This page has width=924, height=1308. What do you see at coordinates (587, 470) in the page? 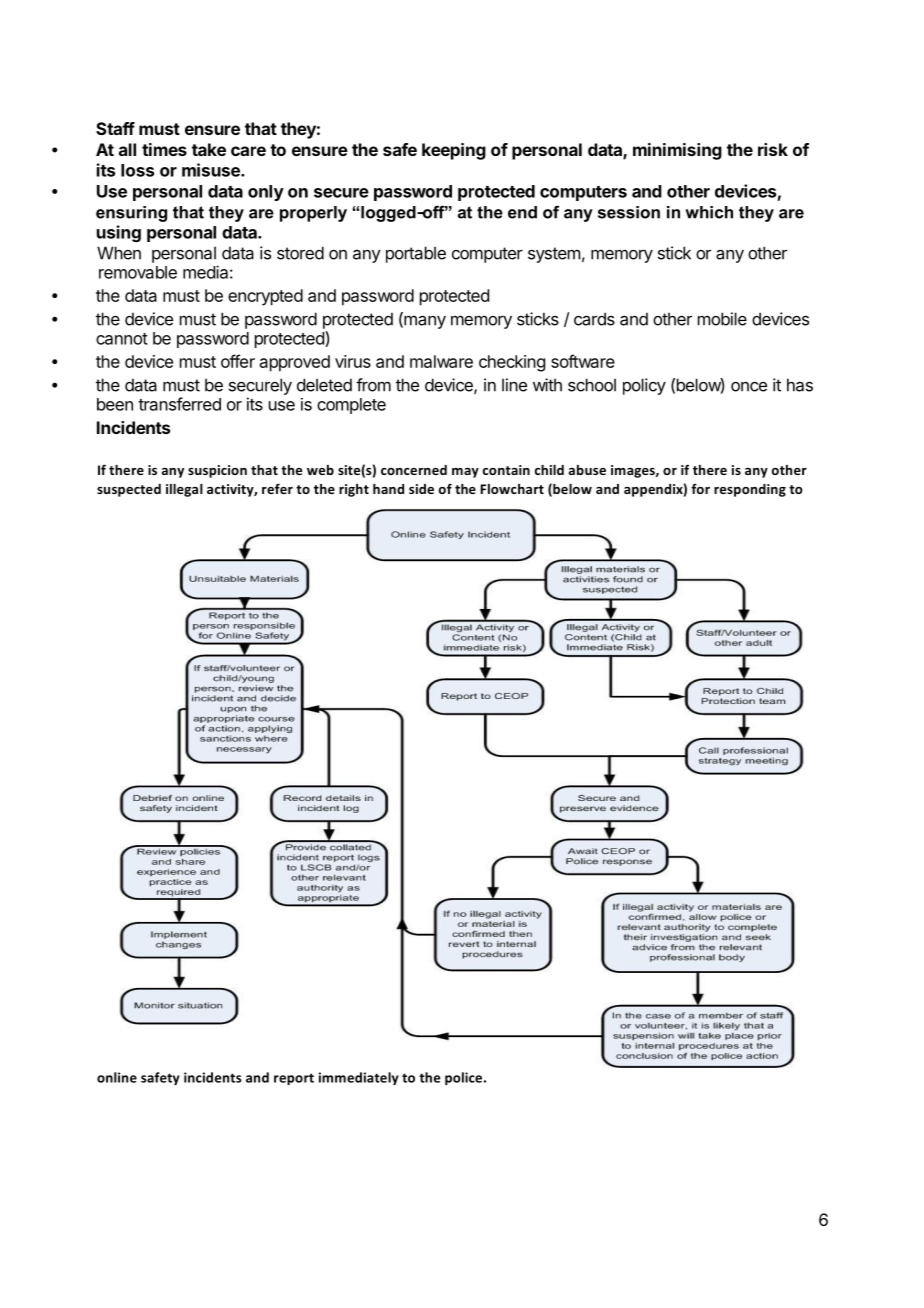
I see `abuse` at bounding box center [587, 470].
